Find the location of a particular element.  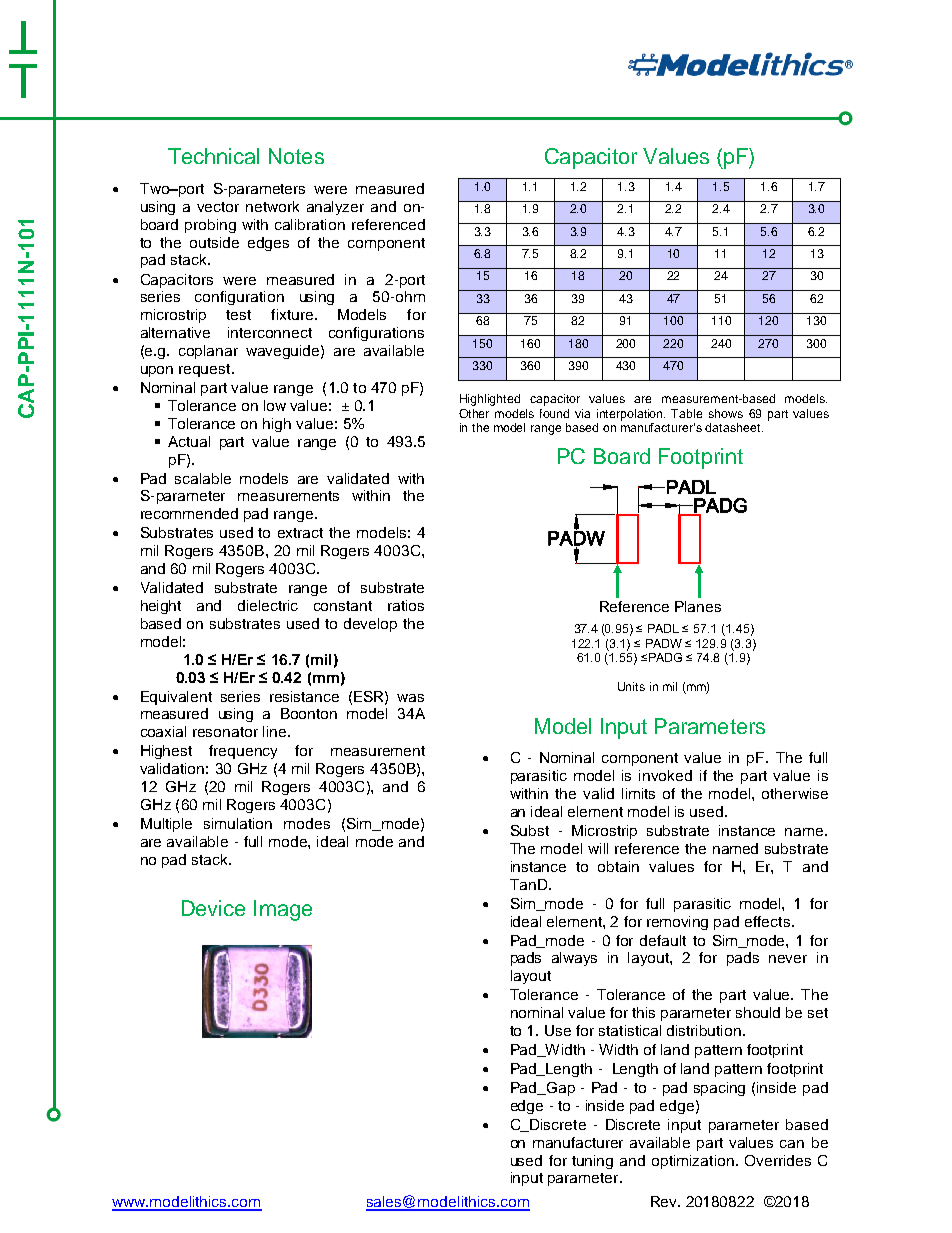

analyzer is located at coordinates (335, 208).
